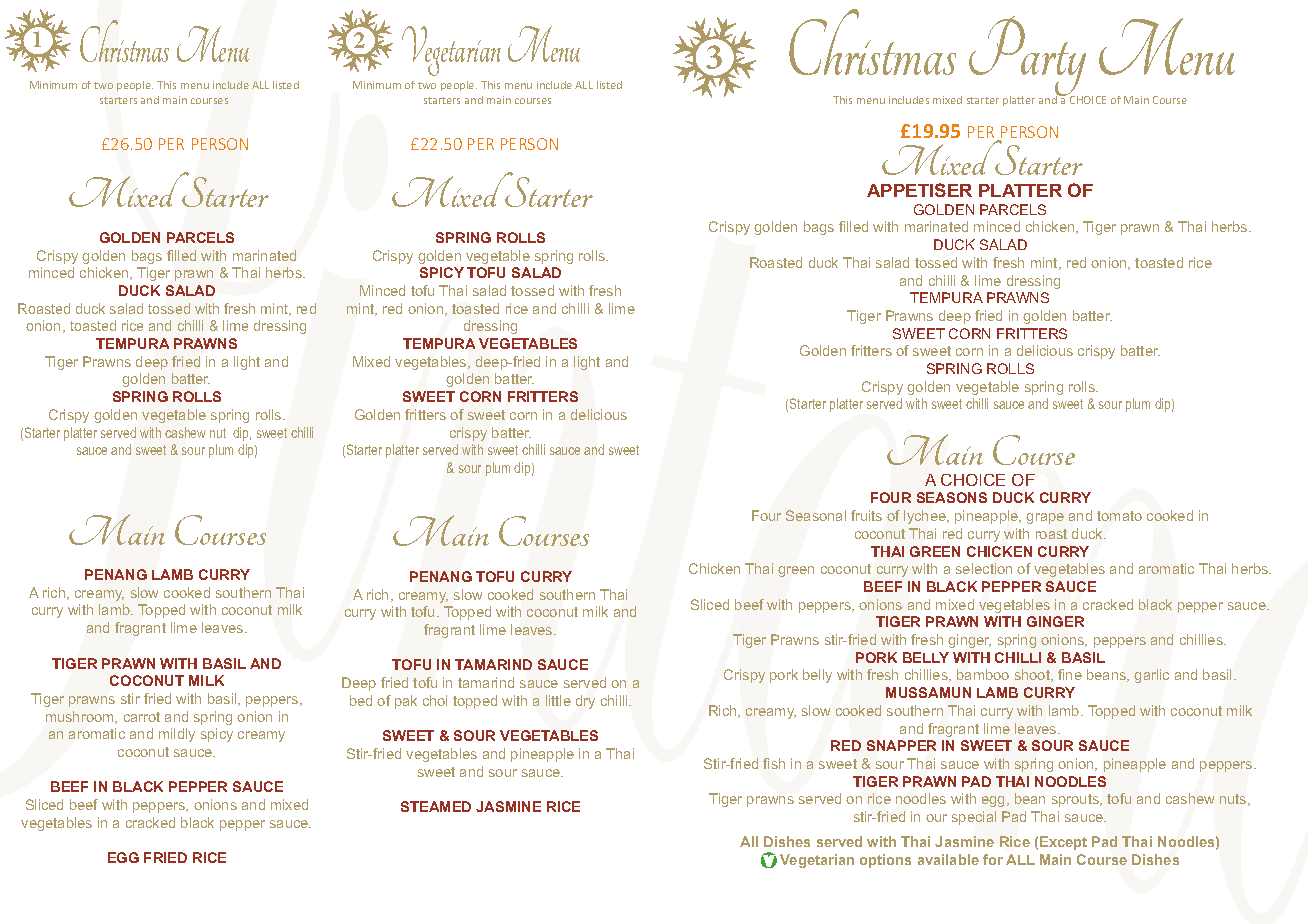 This page has width=1308, height=924. I want to click on mildly, so click(177, 735).
